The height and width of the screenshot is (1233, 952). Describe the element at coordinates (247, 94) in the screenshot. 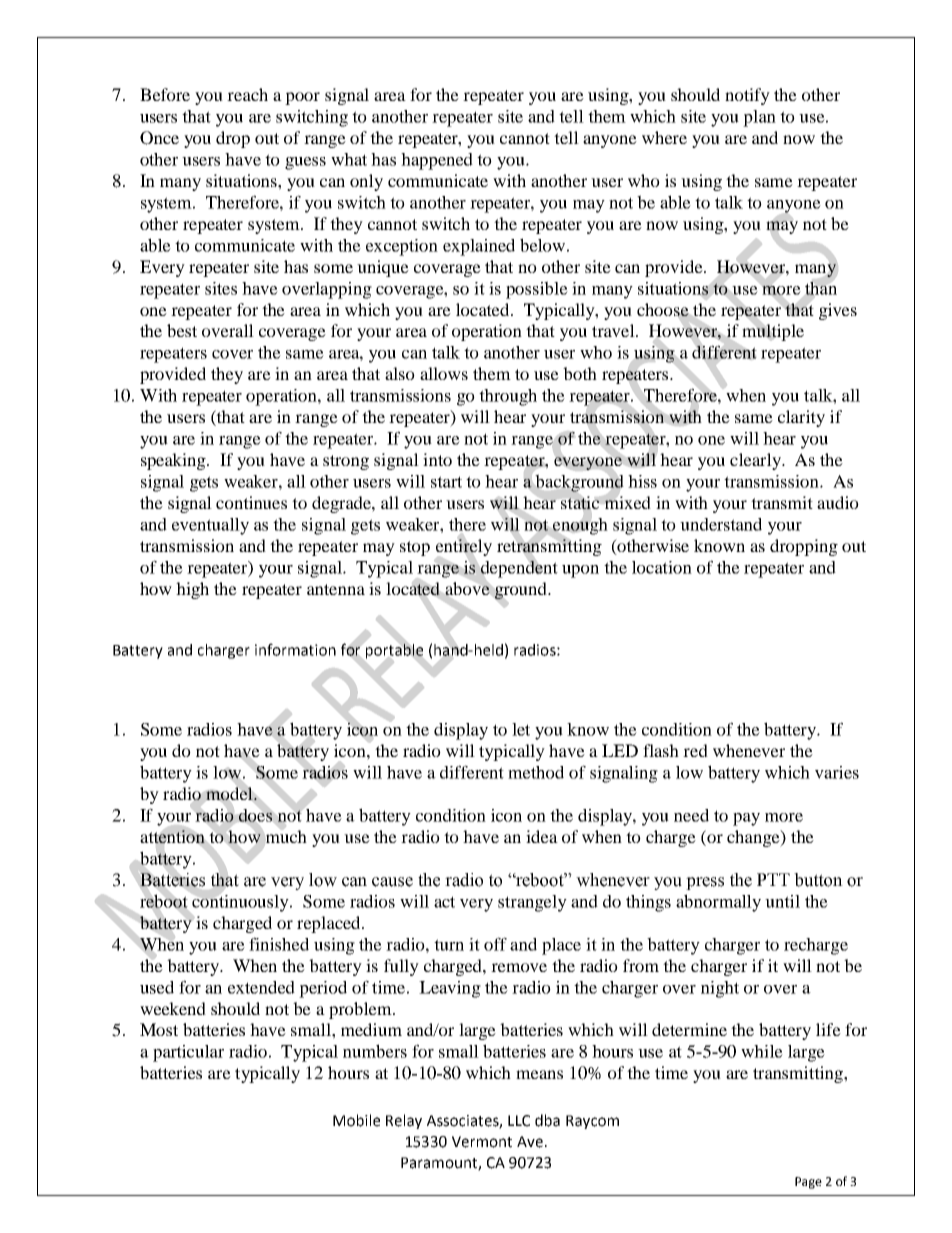

I see `reach` at that location.
